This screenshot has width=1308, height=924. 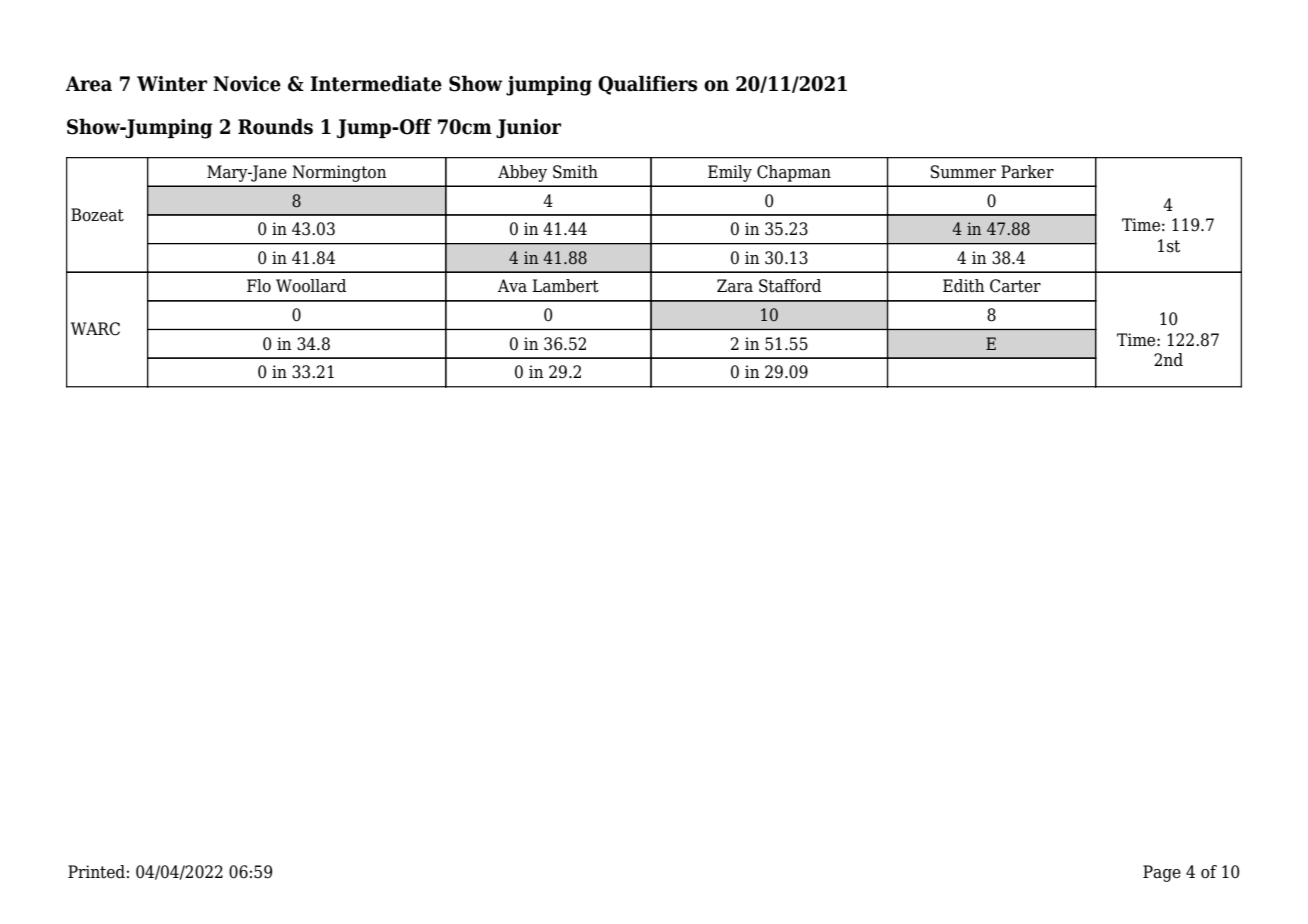 I want to click on Carter, so click(x=1015, y=286).
